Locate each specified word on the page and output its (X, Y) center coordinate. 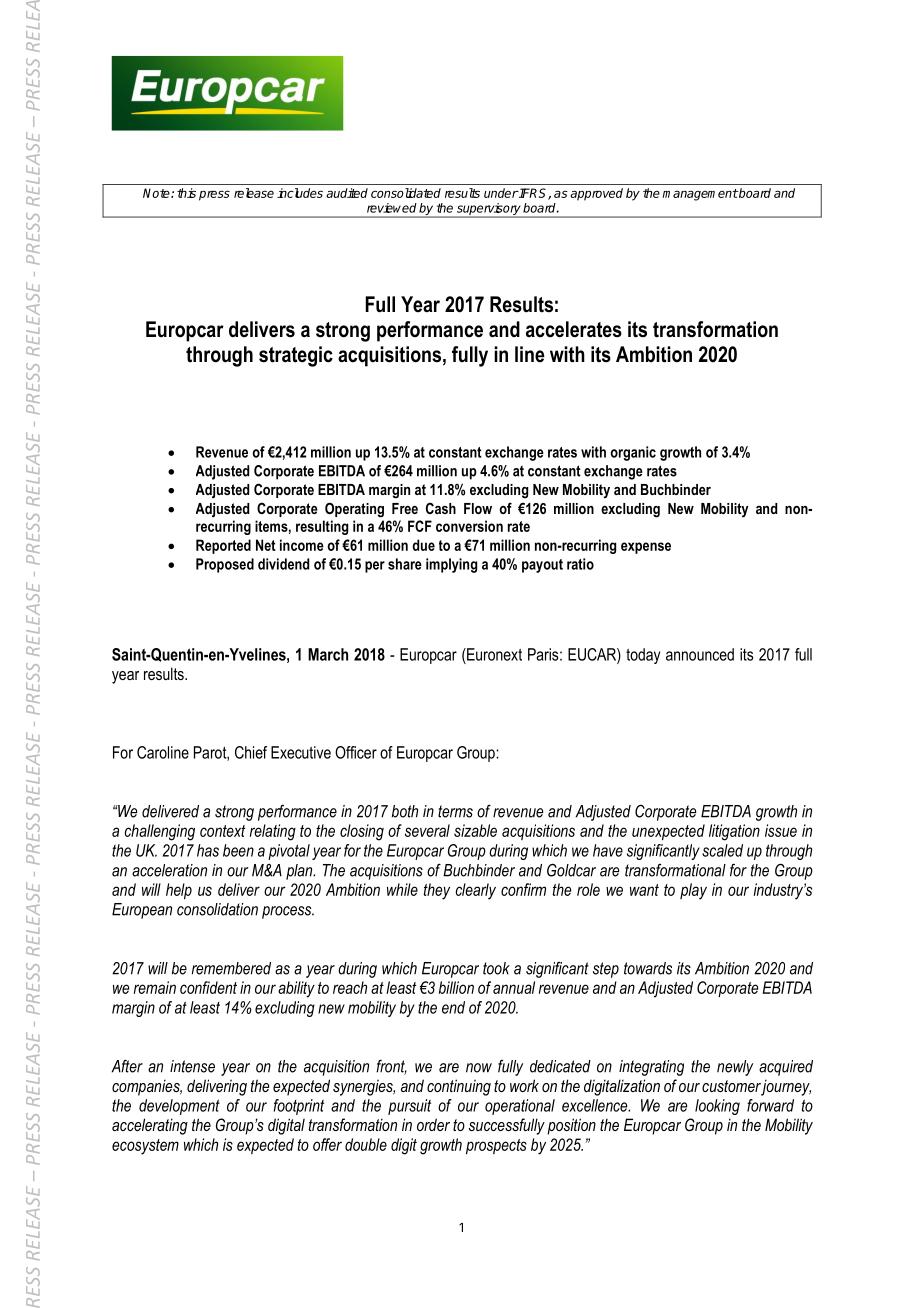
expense (646, 548)
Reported (223, 546)
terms (455, 811)
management (700, 195)
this (186, 193)
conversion (469, 526)
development (179, 1107)
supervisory (489, 210)
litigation (734, 832)
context (222, 831)
